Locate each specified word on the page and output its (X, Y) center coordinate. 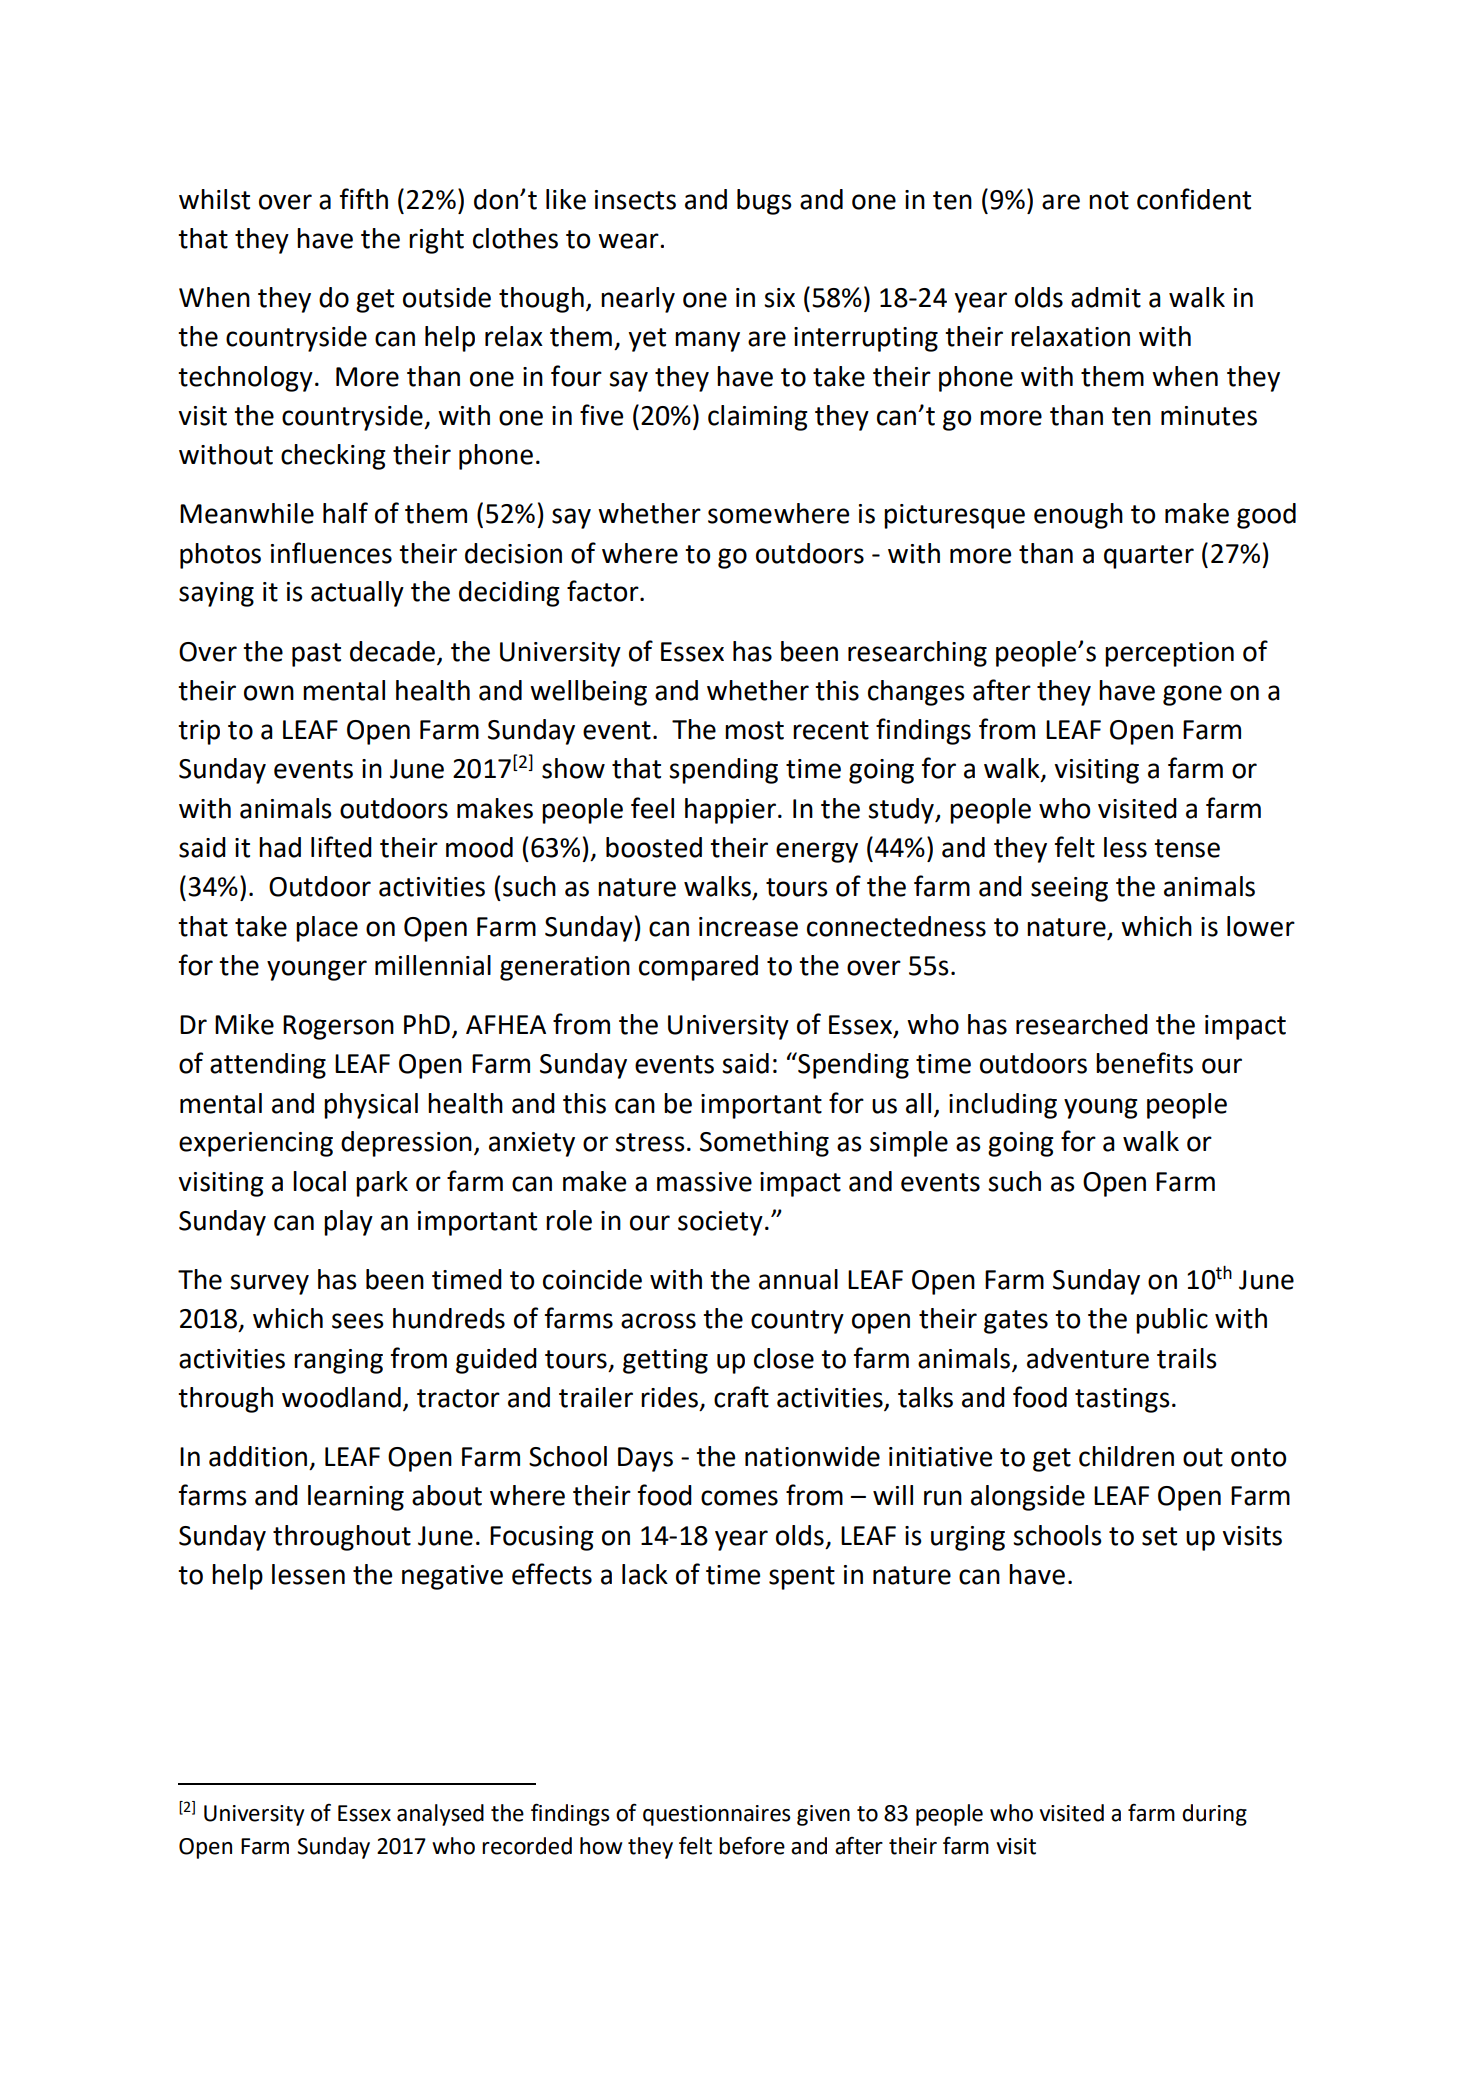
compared (698, 968)
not (1109, 200)
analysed (440, 1815)
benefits (1144, 1063)
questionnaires (717, 1815)
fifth (364, 199)
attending (268, 1066)
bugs (764, 202)
